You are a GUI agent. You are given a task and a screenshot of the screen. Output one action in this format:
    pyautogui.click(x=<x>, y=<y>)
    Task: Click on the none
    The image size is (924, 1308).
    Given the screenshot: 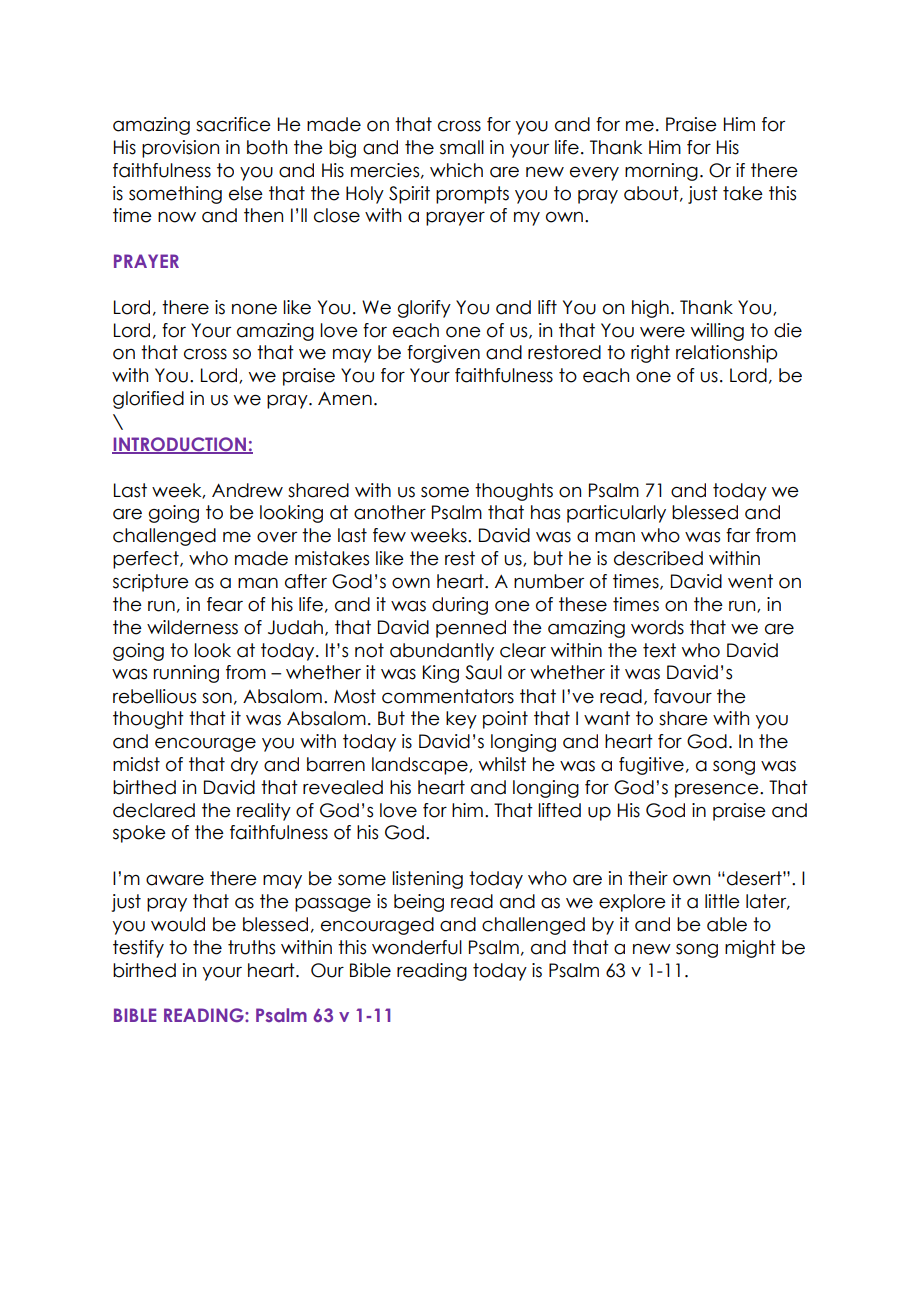 What is the action you would take?
    pyautogui.click(x=254, y=309)
